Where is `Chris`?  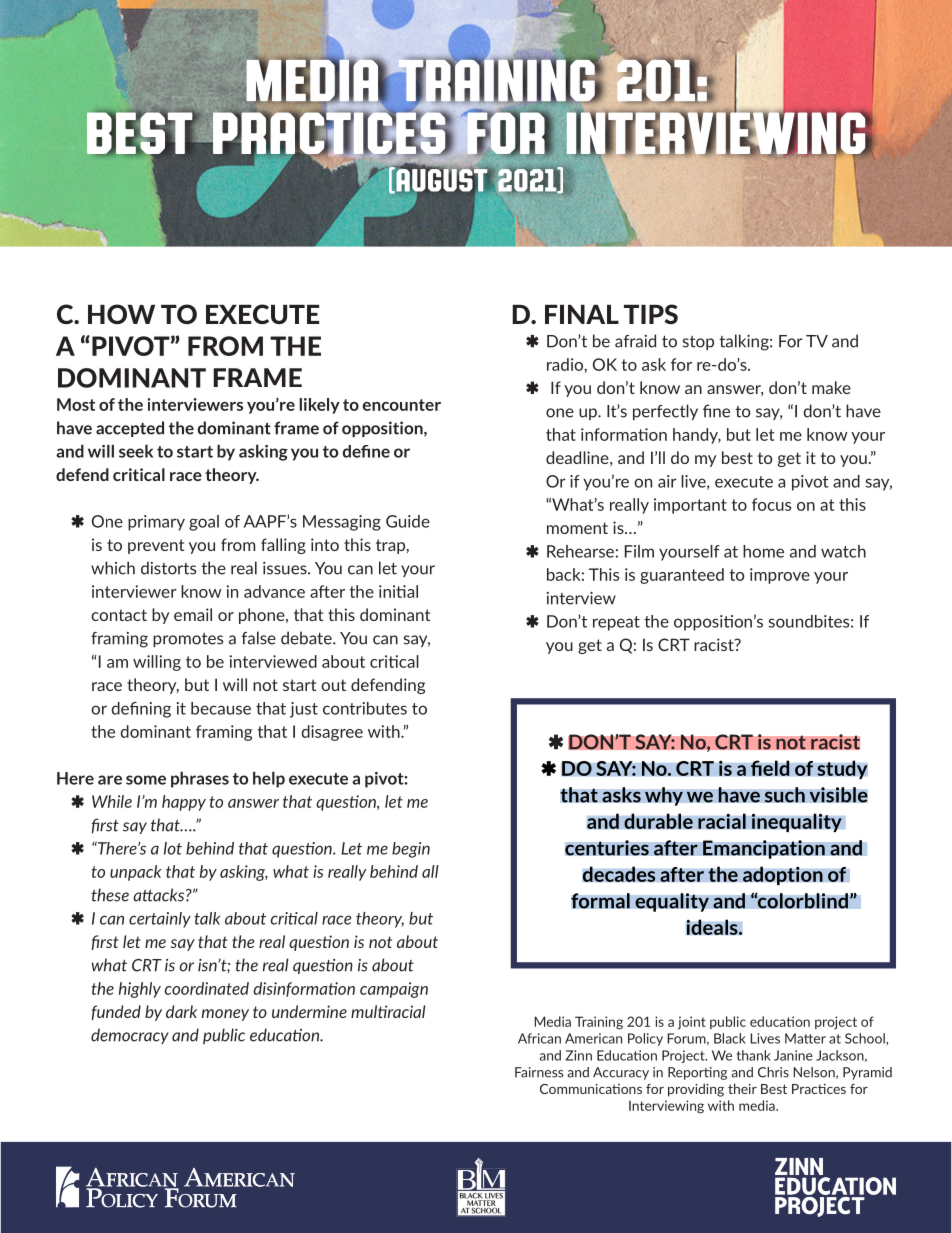 Chris is located at coordinates (773, 1072).
